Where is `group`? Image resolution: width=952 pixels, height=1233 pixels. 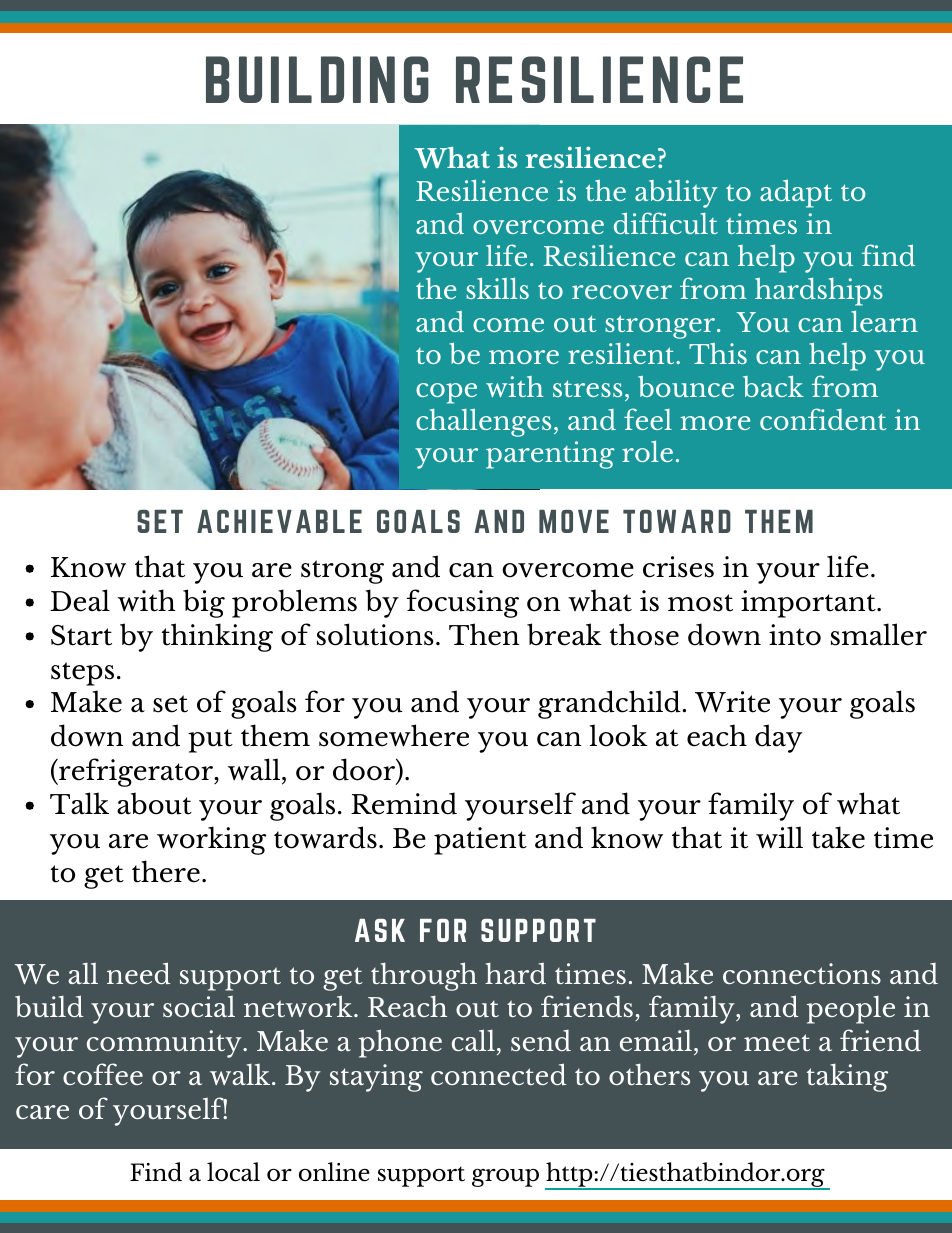 group is located at coordinates (505, 1177).
